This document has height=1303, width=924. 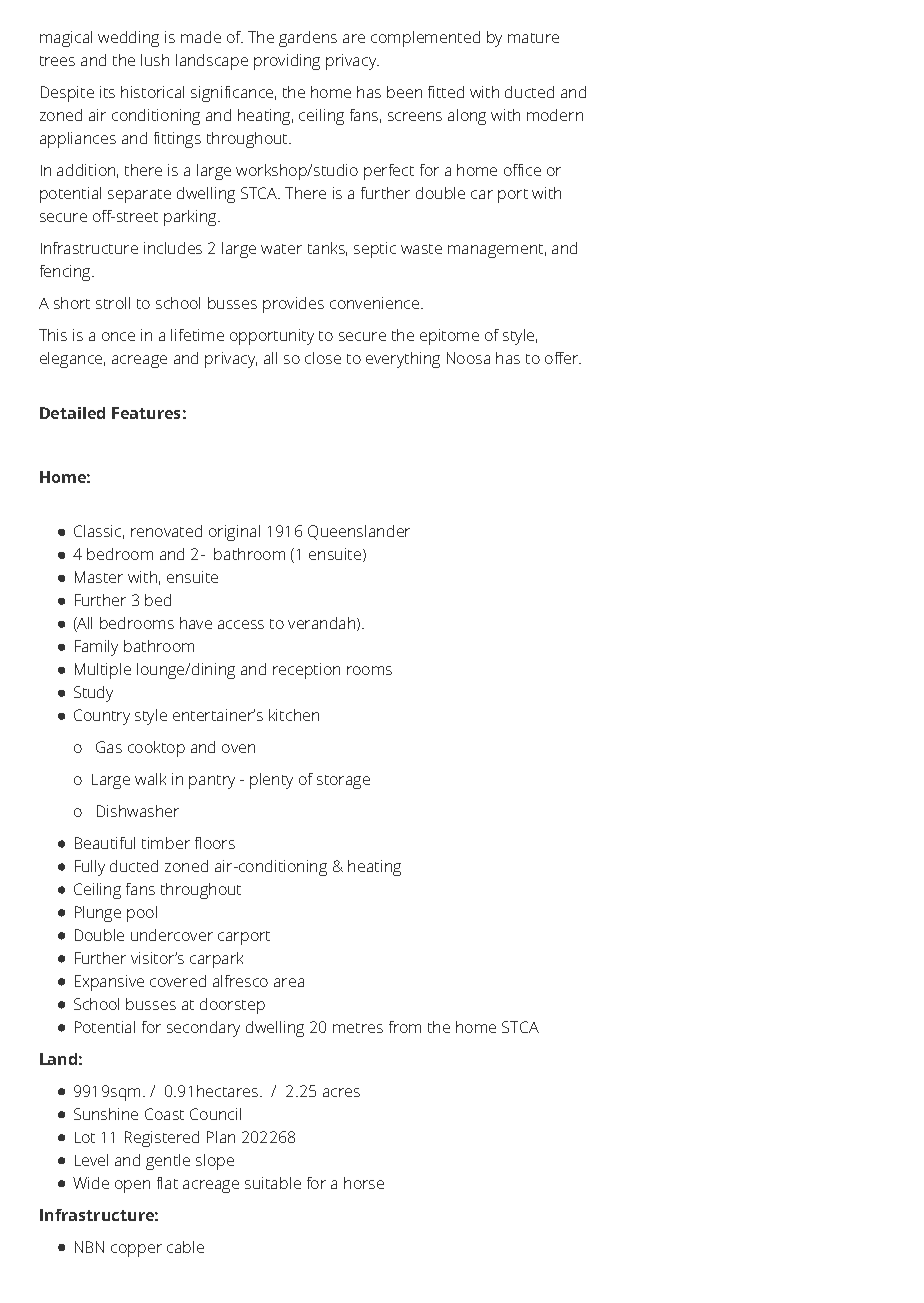 What do you see at coordinates (273, 1183) in the document?
I see `suitable` at bounding box center [273, 1183].
